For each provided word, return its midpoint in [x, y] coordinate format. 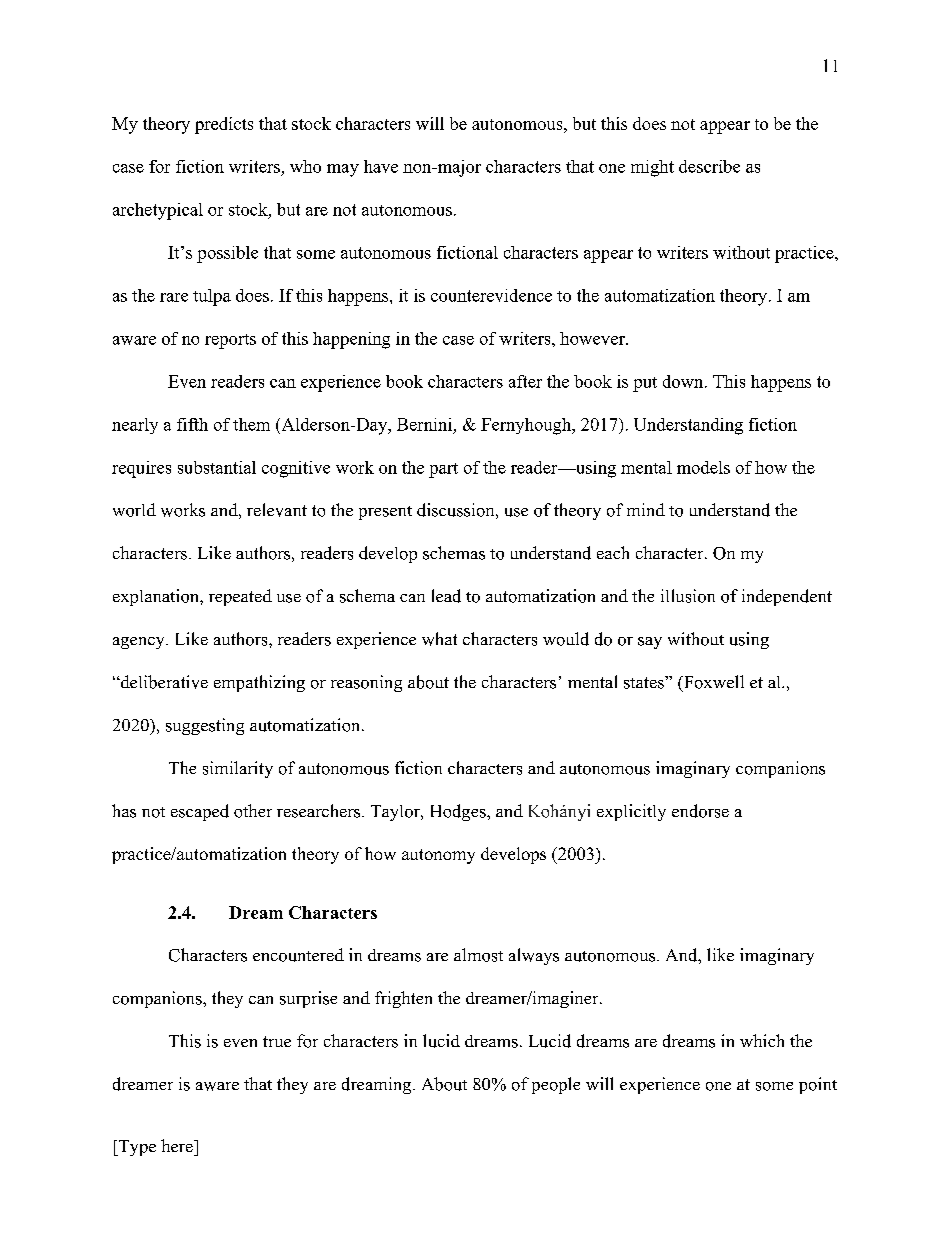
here [178, 1145]
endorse [700, 811]
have [381, 166]
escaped [200, 812]
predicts [224, 125]
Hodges [459, 812]
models [703, 467]
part [443, 470]
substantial [217, 467]
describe [709, 166]
